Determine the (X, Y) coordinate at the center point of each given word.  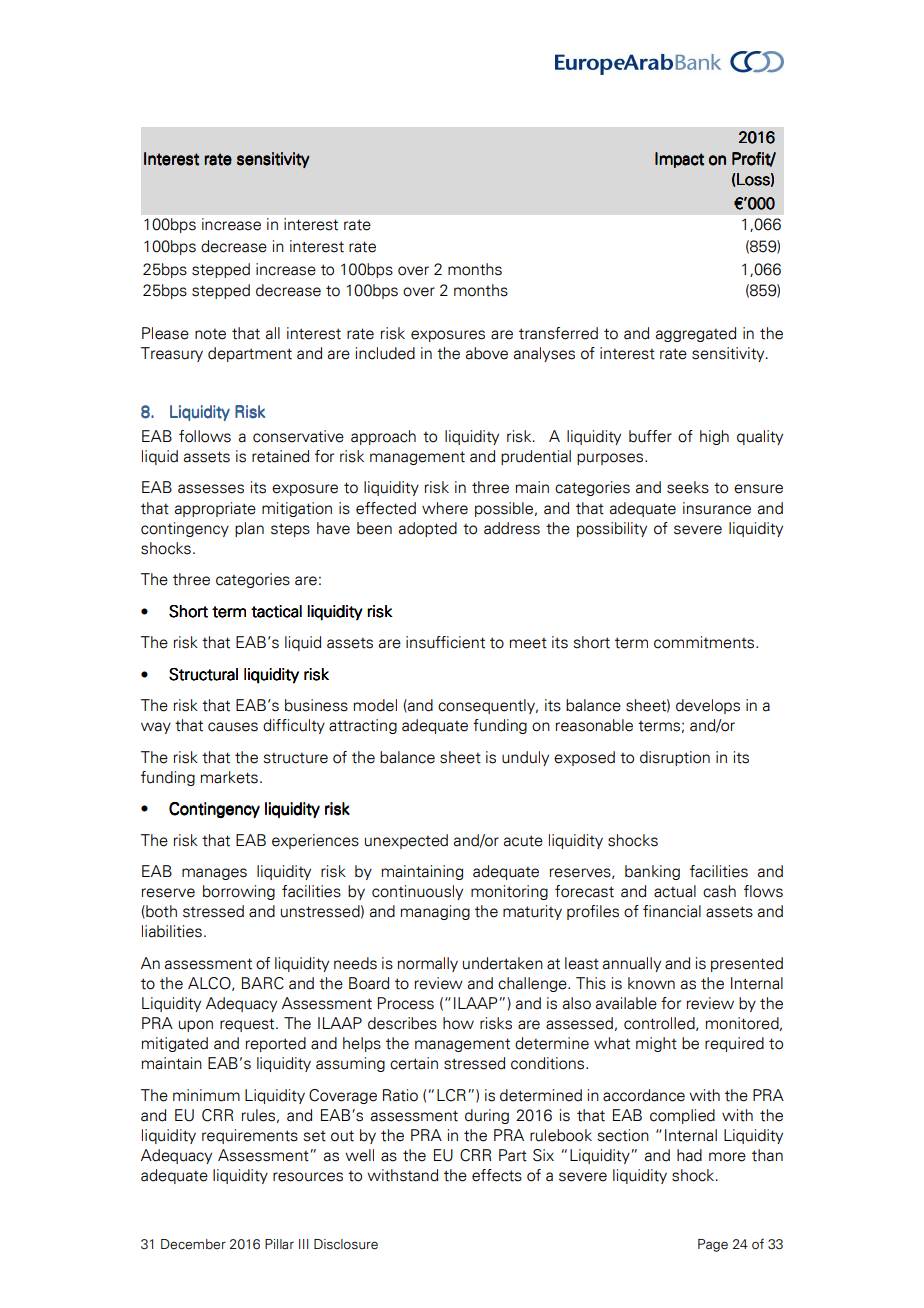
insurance (717, 508)
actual (675, 891)
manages (214, 874)
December (193, 1244)
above (487, 353)
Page (713, 1245)
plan (249, 529)
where (445, 508)
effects (497, 1175)
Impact (679, 160)
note (210, 334)
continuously (417, 892)
